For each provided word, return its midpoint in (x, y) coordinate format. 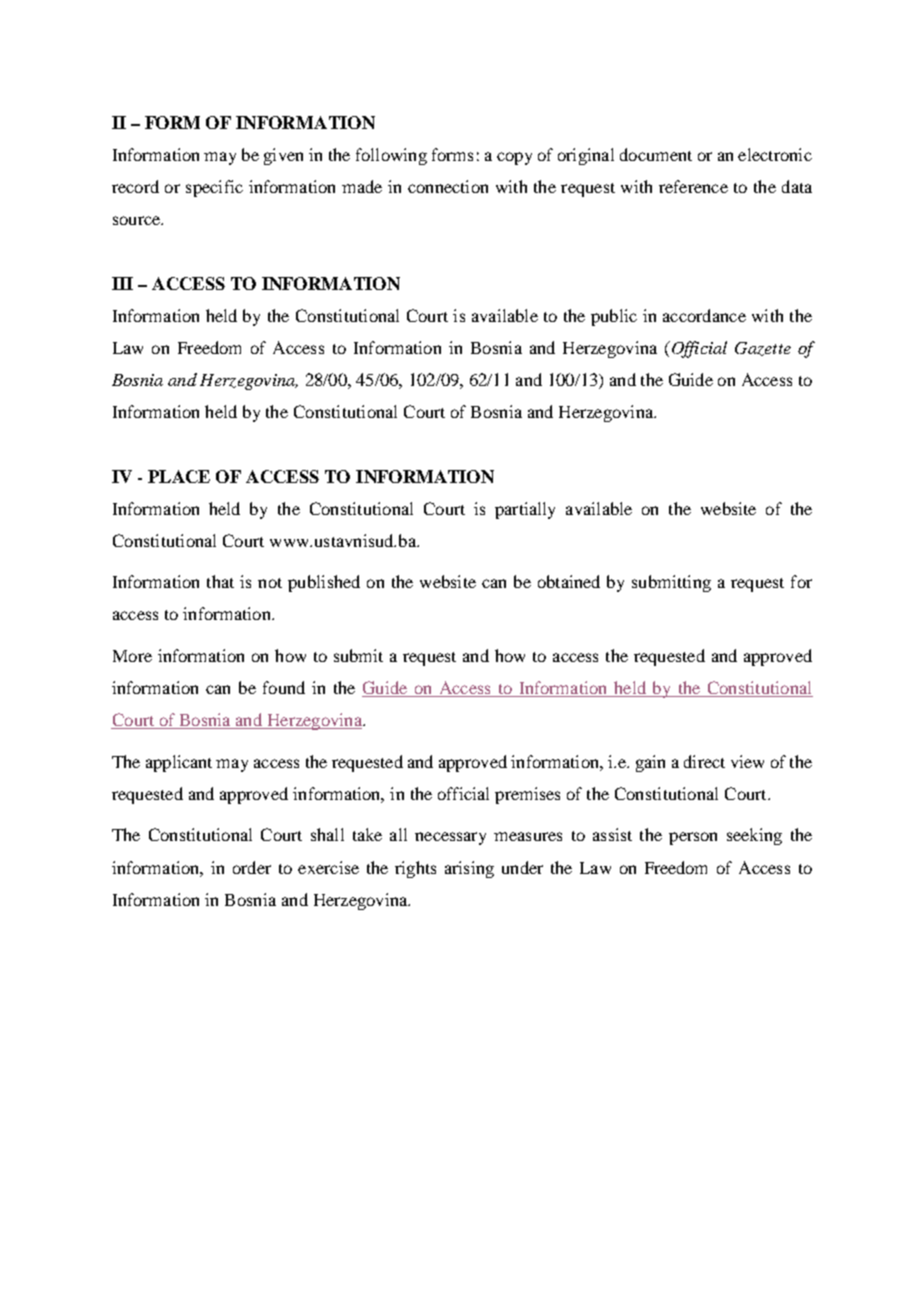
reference (693, 186)
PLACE (179, 476)
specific (214, 188)
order (252, 867)
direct (704, 761)
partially (525, 510)
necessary (450, 838)
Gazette (763, 349)
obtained (569, 581)
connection (448, 186)
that (220, 581)
